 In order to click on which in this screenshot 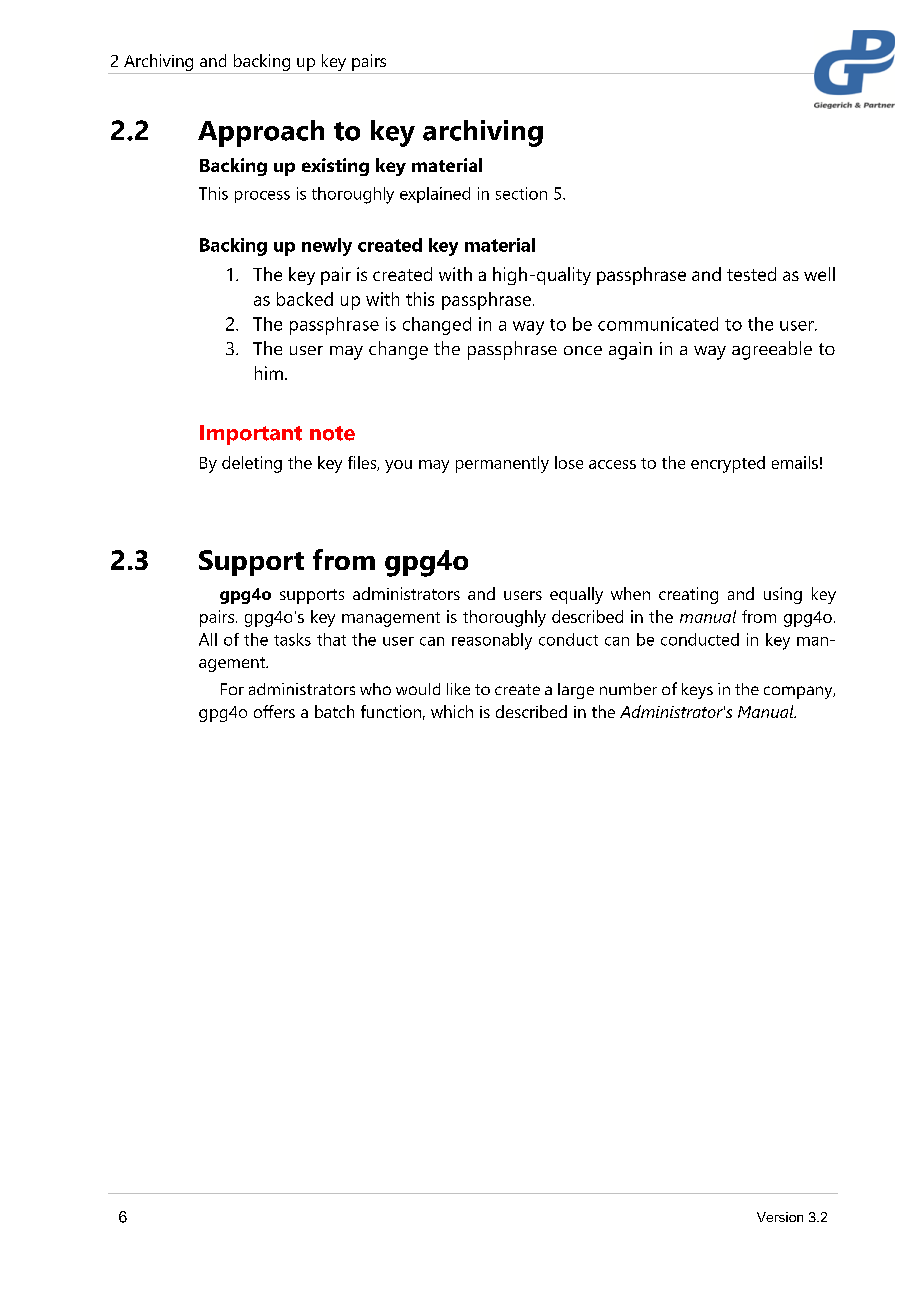, I will do `click(452, 711)`.
